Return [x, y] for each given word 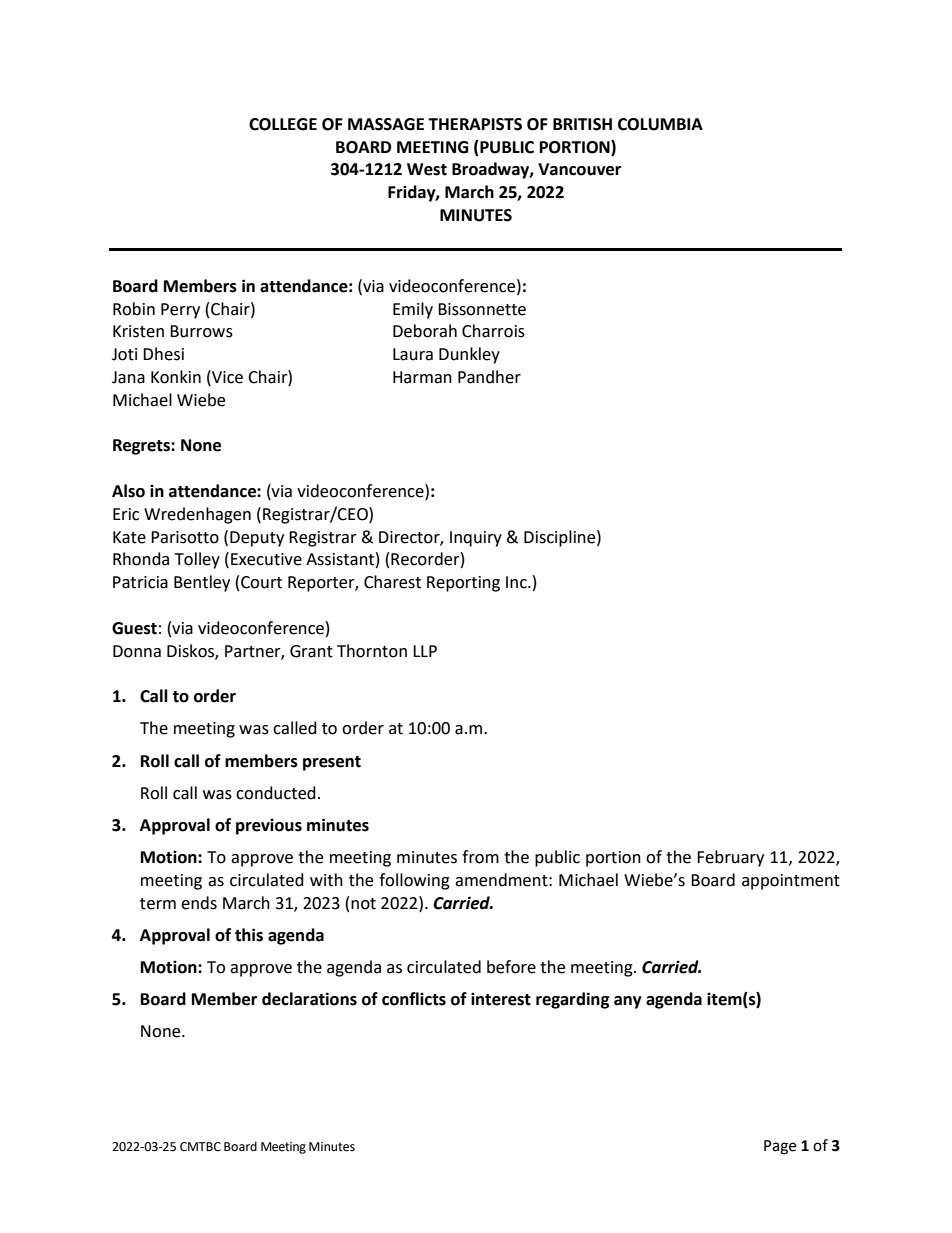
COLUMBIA [660, 124]
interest [501, 999]
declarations [309, 999]
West [427, 169]
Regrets [142, 447]
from [480, 857]
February [730, 858]
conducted [276, 793]
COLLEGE [283, 124]
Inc [517, 582]
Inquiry [476, 539]
